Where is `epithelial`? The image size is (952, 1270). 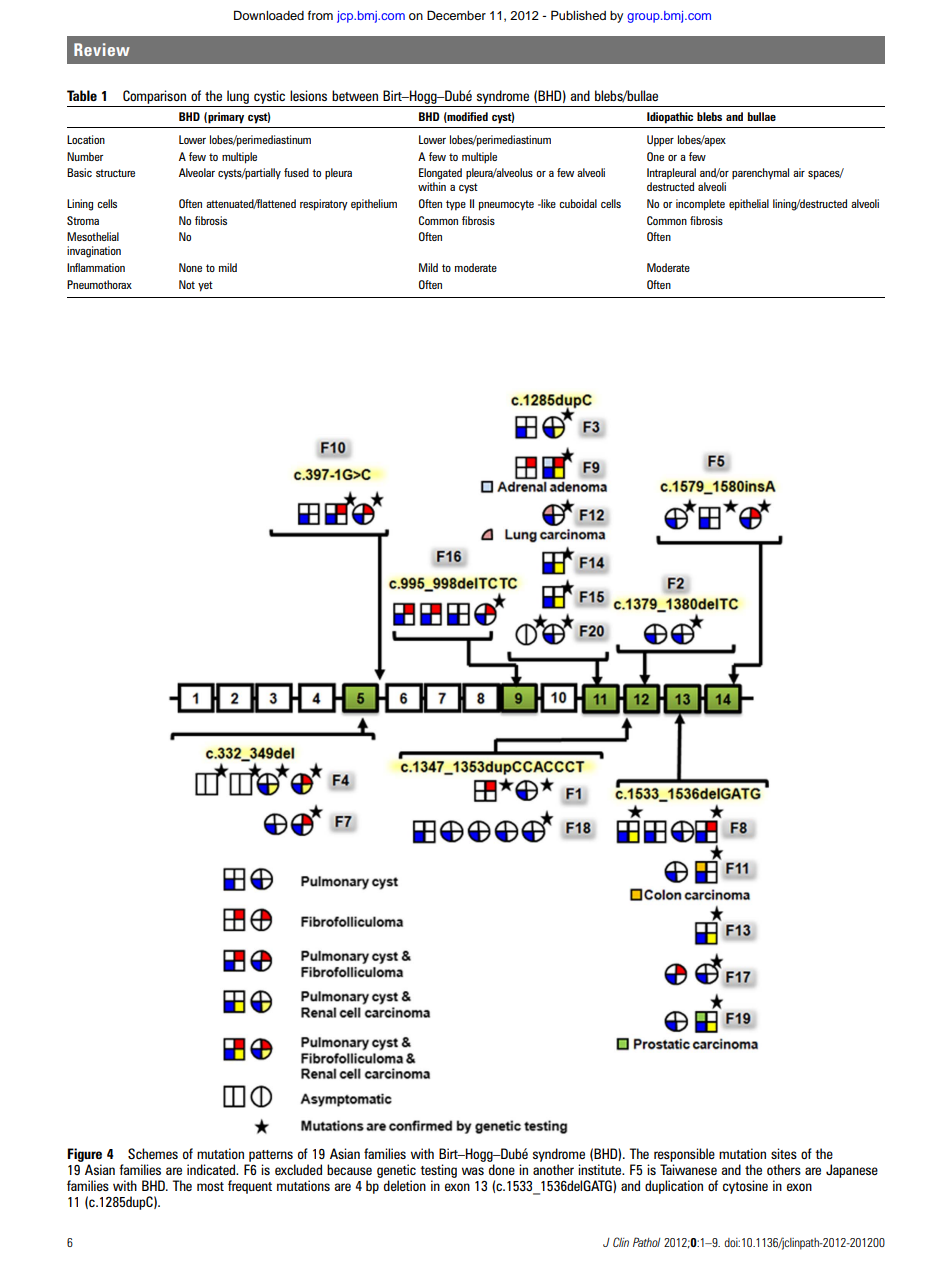
epithelial is located at coordinates (749, 205).
